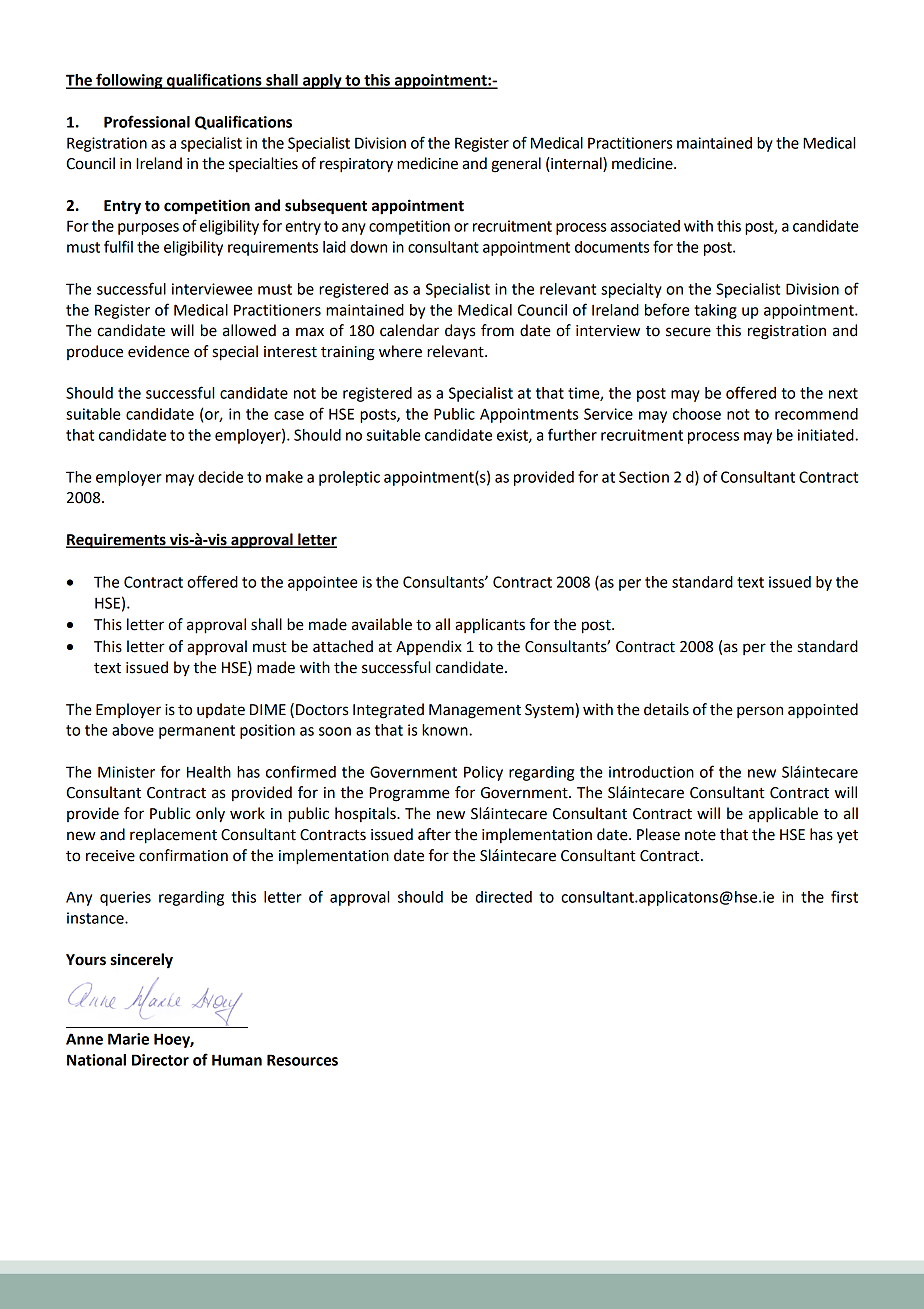 The height and width of the page is (1309, 924). I want to click on appointee, so click(323, 583).
